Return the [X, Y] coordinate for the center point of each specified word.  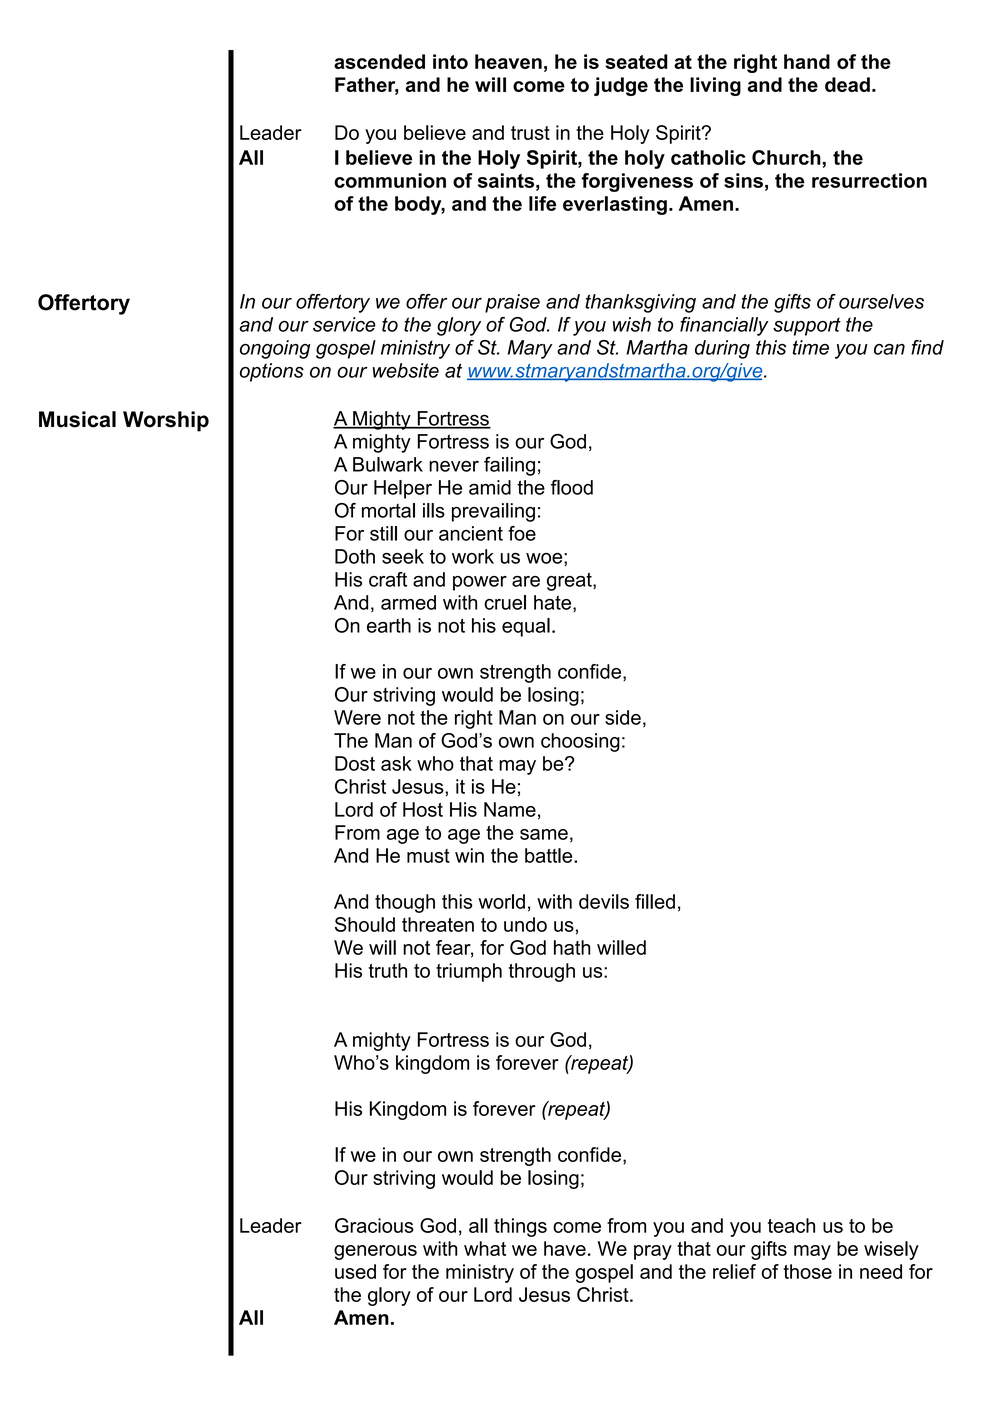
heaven [508, 61]
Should [365, 924]
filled [655, 901]
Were [357, 717]
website [406, 370]
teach [791, 1225]
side [623, 717]
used [355, 1271]
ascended [379, 61]
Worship [166, 421]
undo [525, 924]
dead [847, 84]
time [811, 347]
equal [526, 627]
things [520, 1227]
